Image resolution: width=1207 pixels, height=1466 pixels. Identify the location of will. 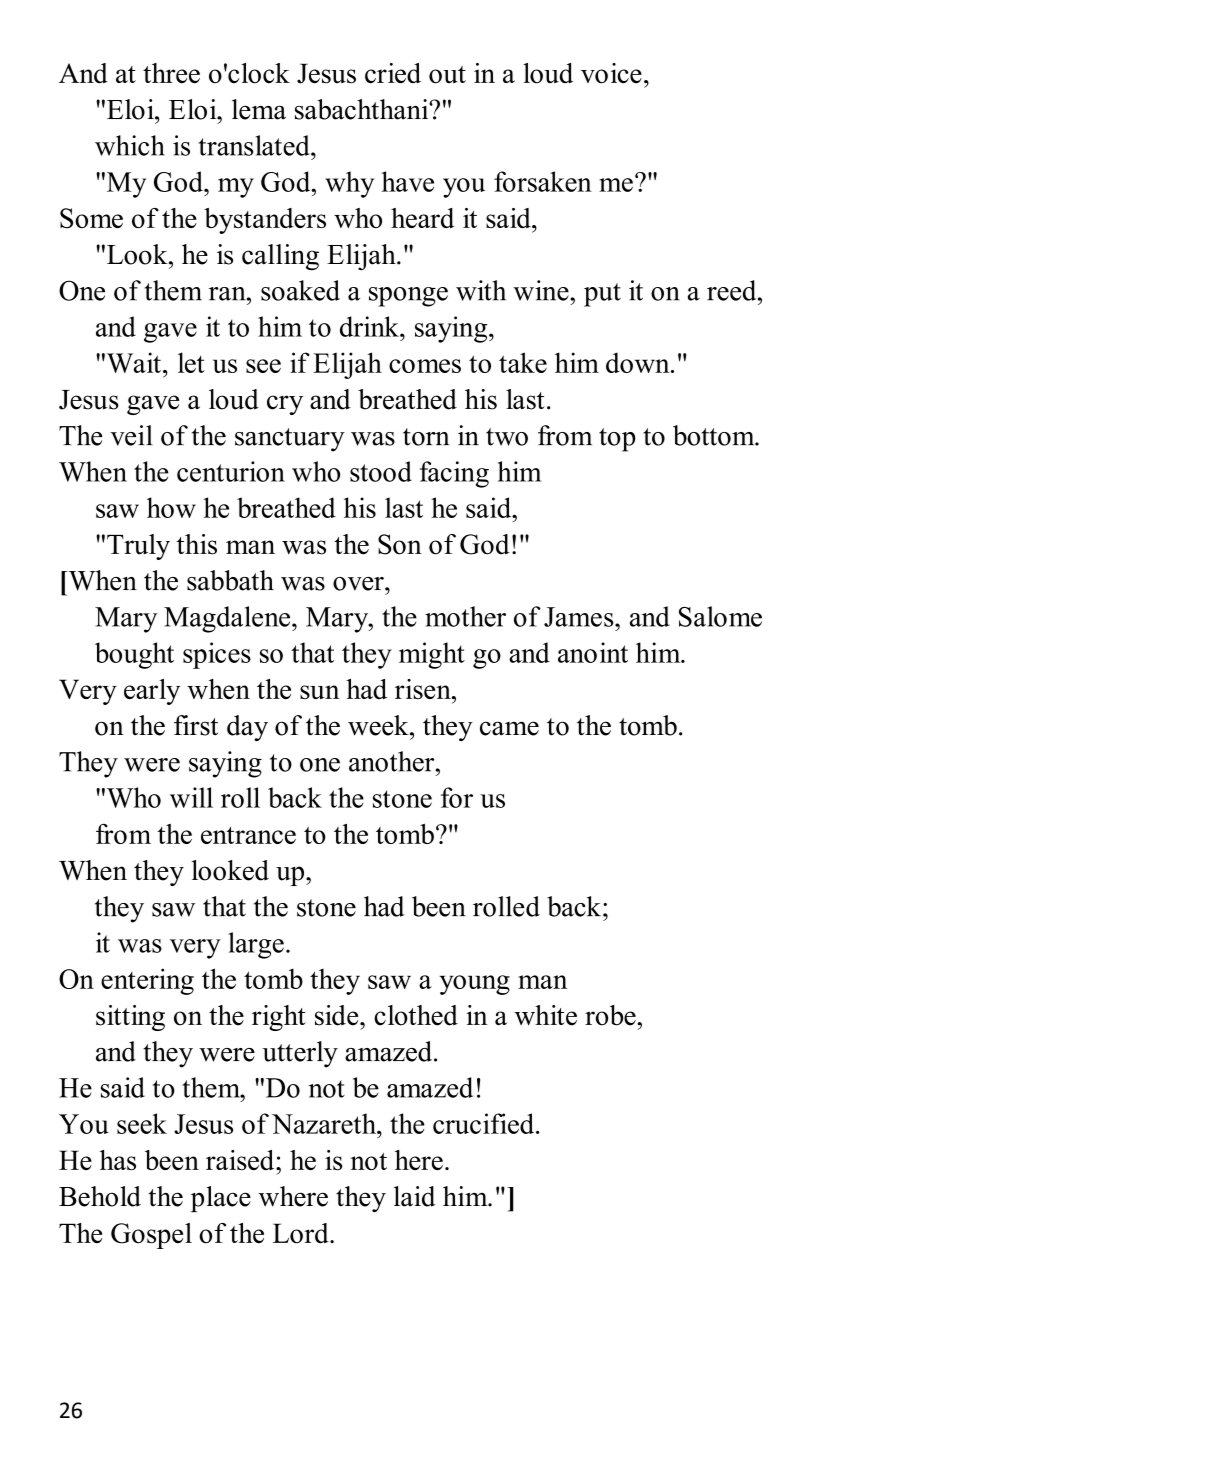
(191, 797).
